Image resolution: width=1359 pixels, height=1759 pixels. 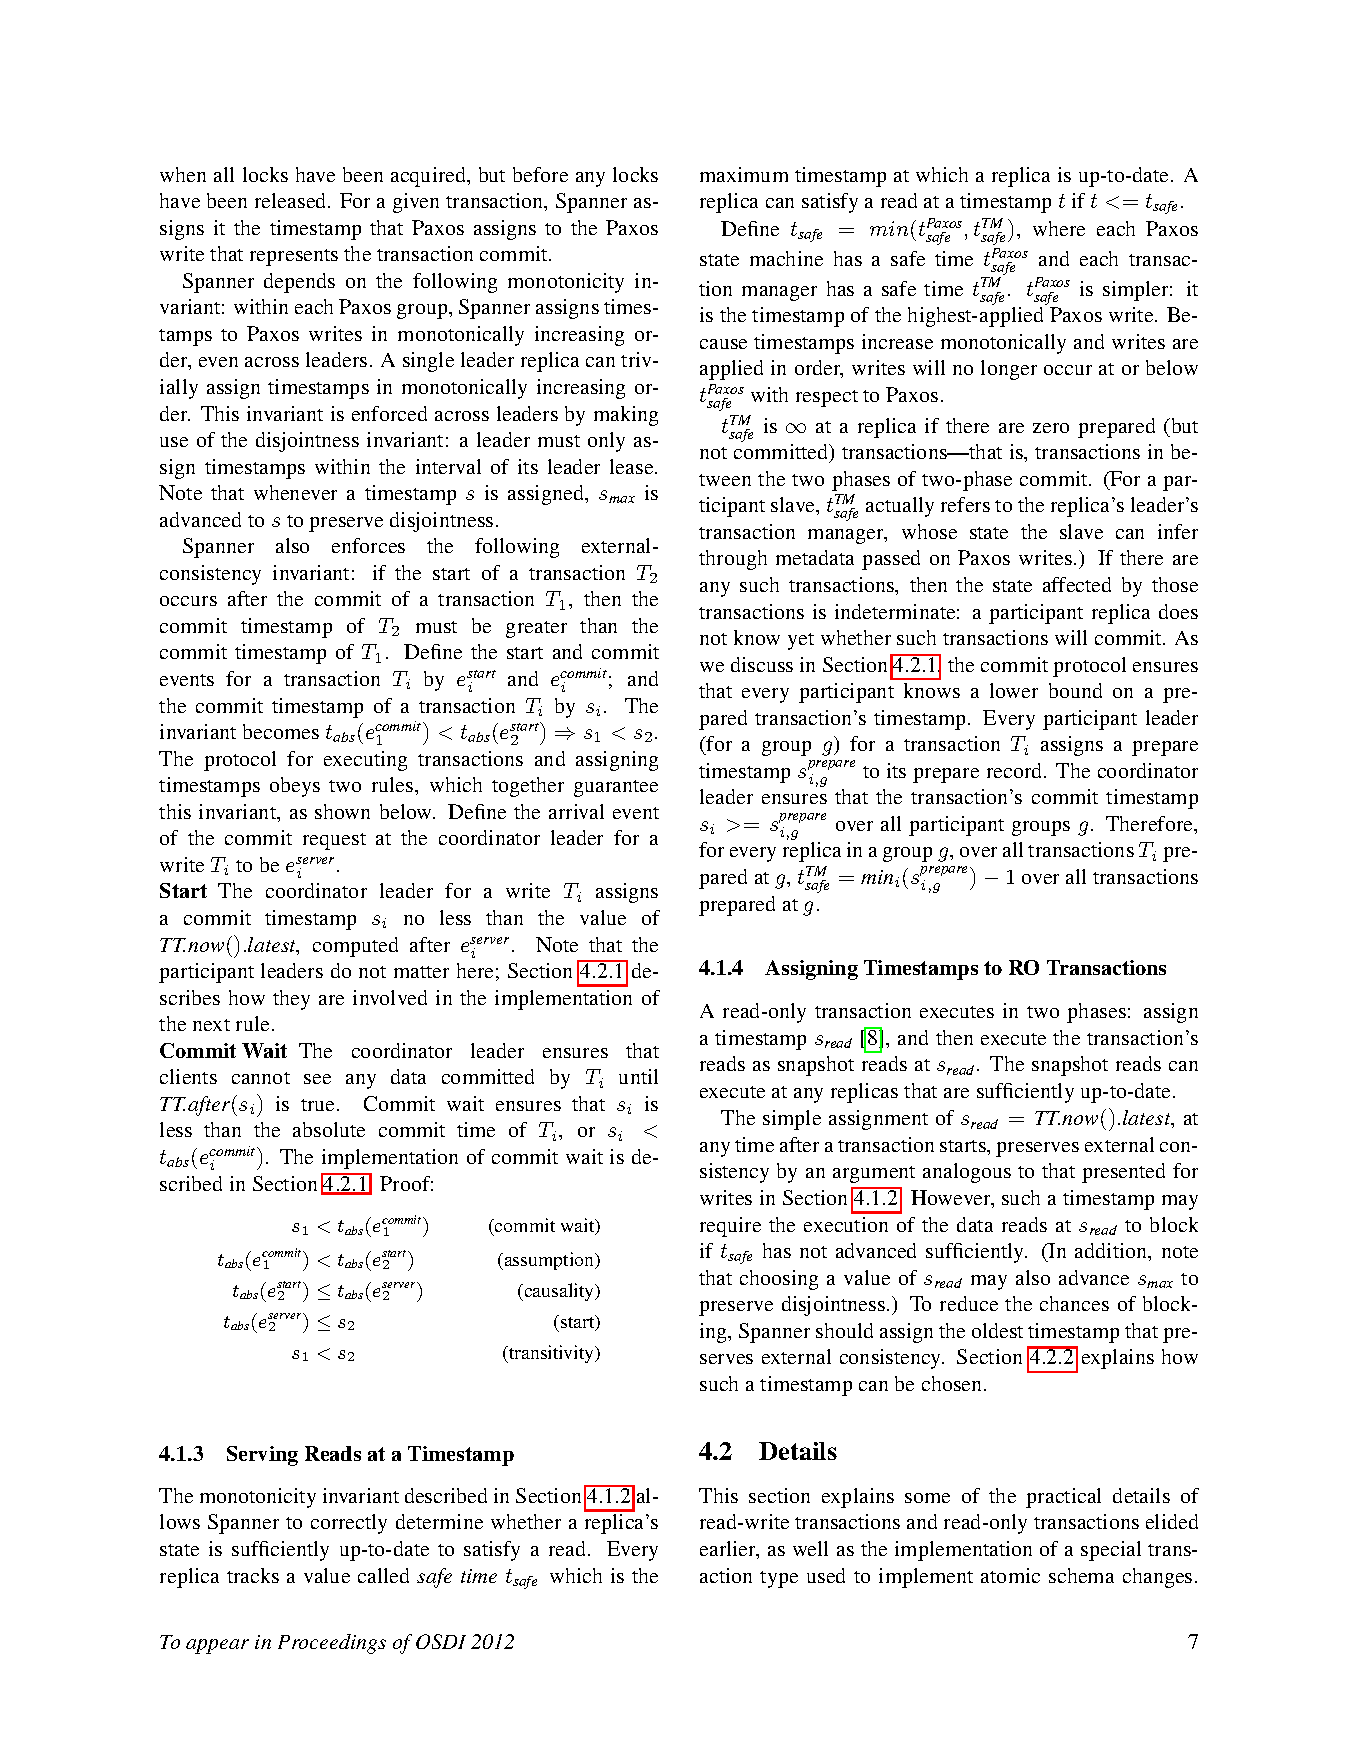 I want to click on bound, so click(x=1075, y=690).
